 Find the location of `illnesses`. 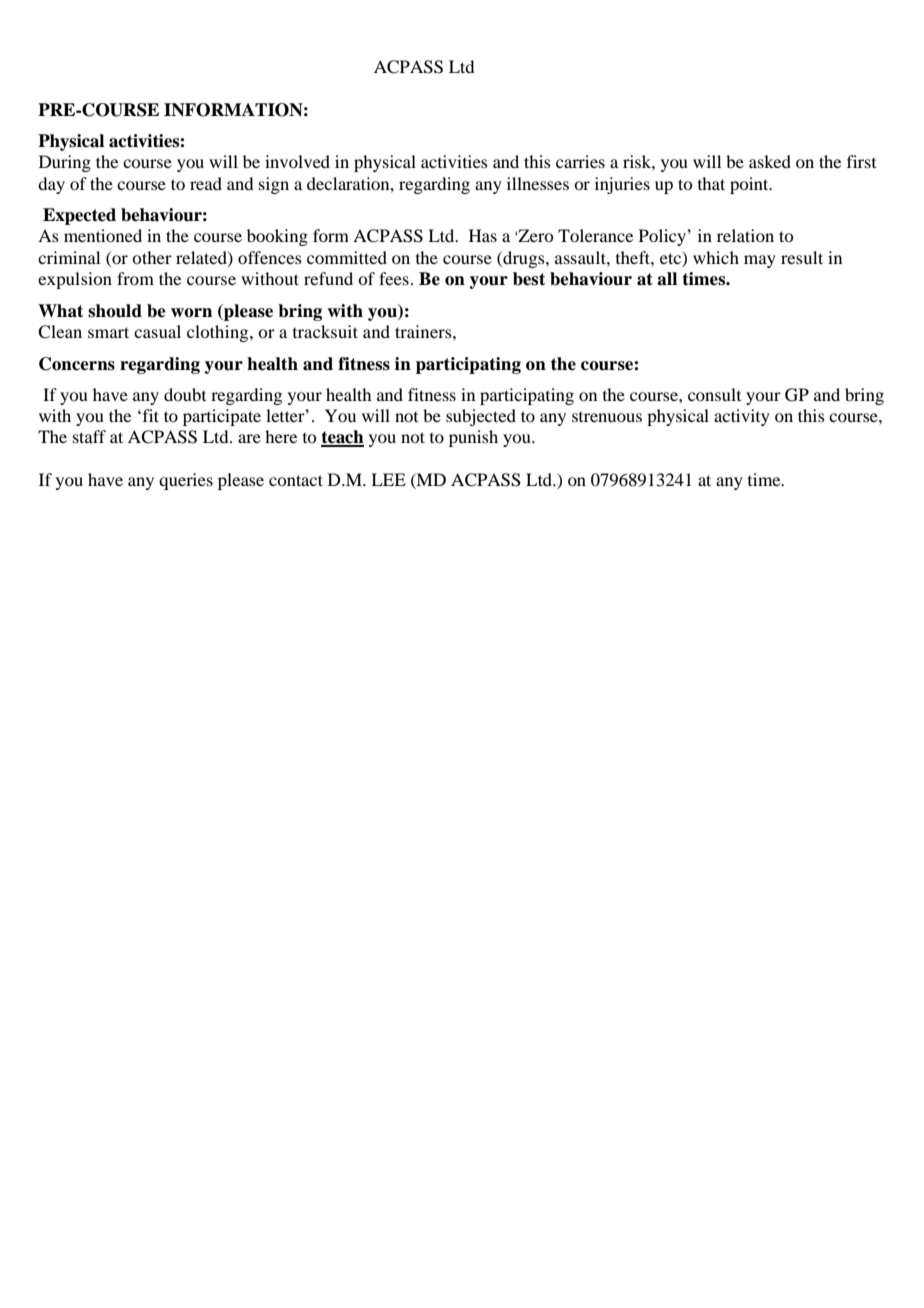

illnesses is located at coordinates (538, 183).
